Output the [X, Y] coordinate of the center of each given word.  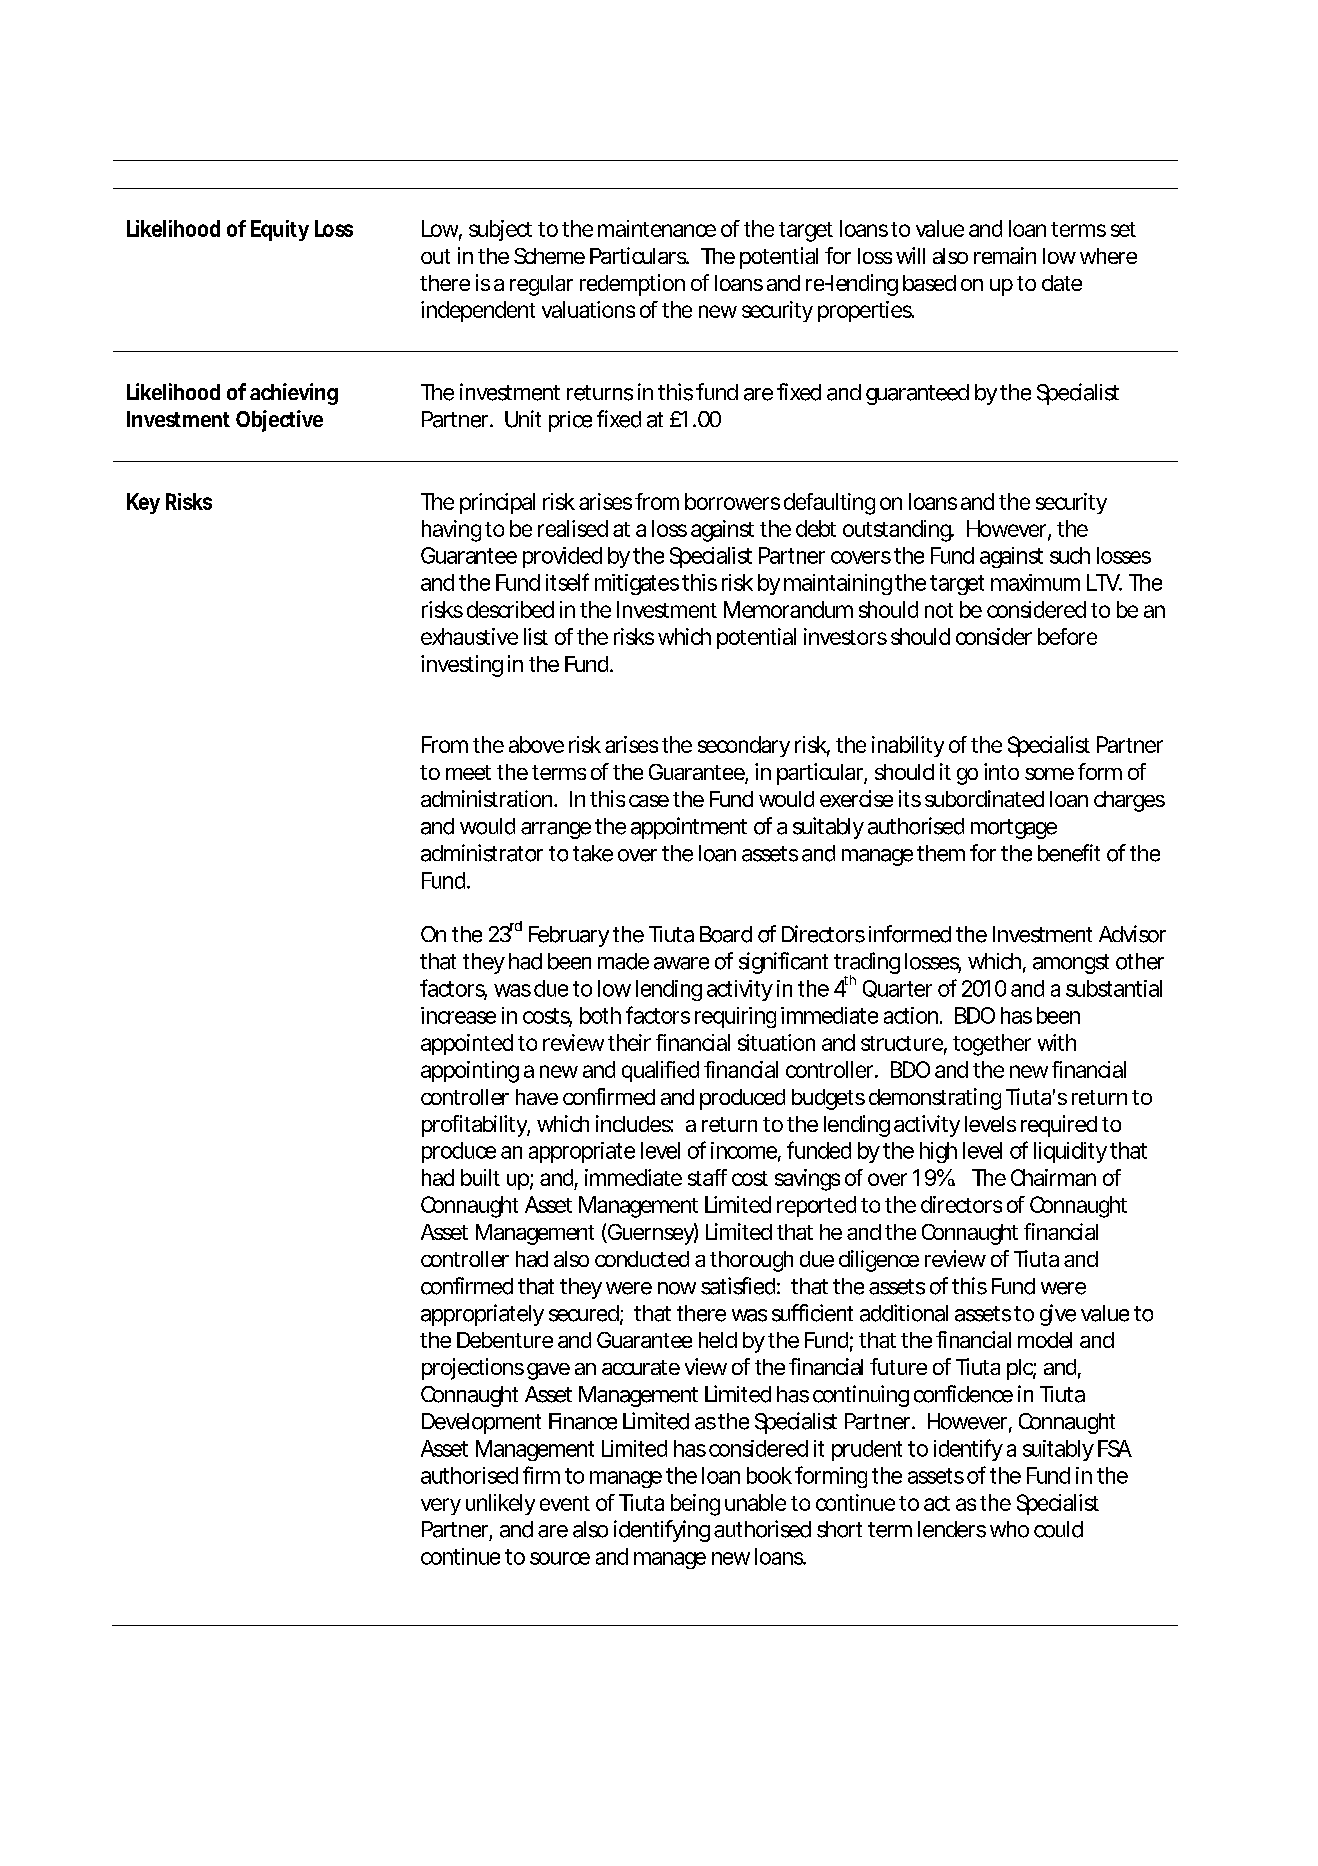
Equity [280, 230]
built [480, 1177]
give [1058, 1315]
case [649, 801]
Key [143, 503]
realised [573, 528]
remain [1005, 255]
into [1001, 771]
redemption [632, 285]
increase [458, 1015]
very [441, 1506]
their [629, 1042]
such [1070, 555]
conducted [642, 1259]
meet [468, 772]
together [992, 1045]
